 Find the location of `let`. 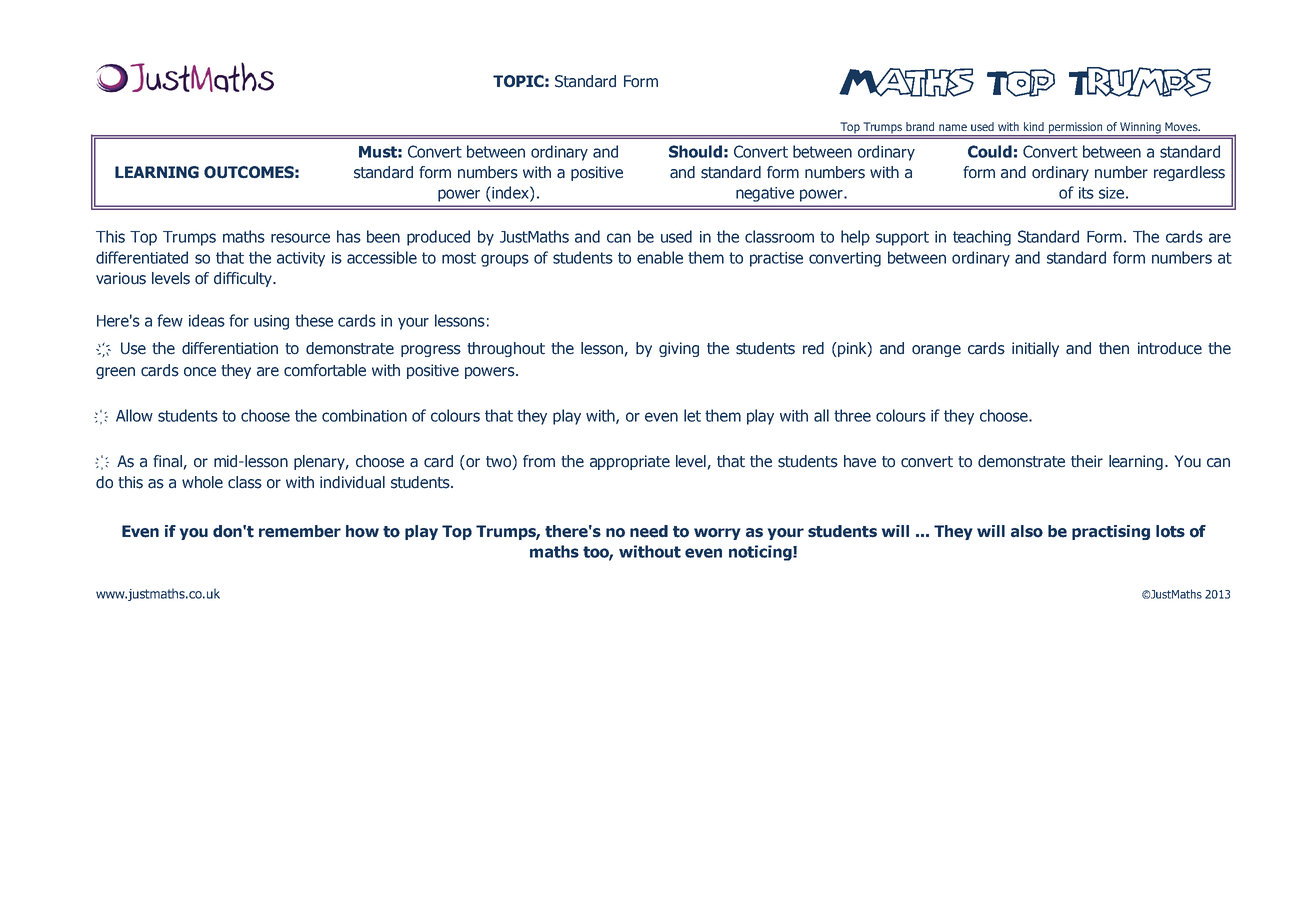

let is located at coordinates (692, 415).
